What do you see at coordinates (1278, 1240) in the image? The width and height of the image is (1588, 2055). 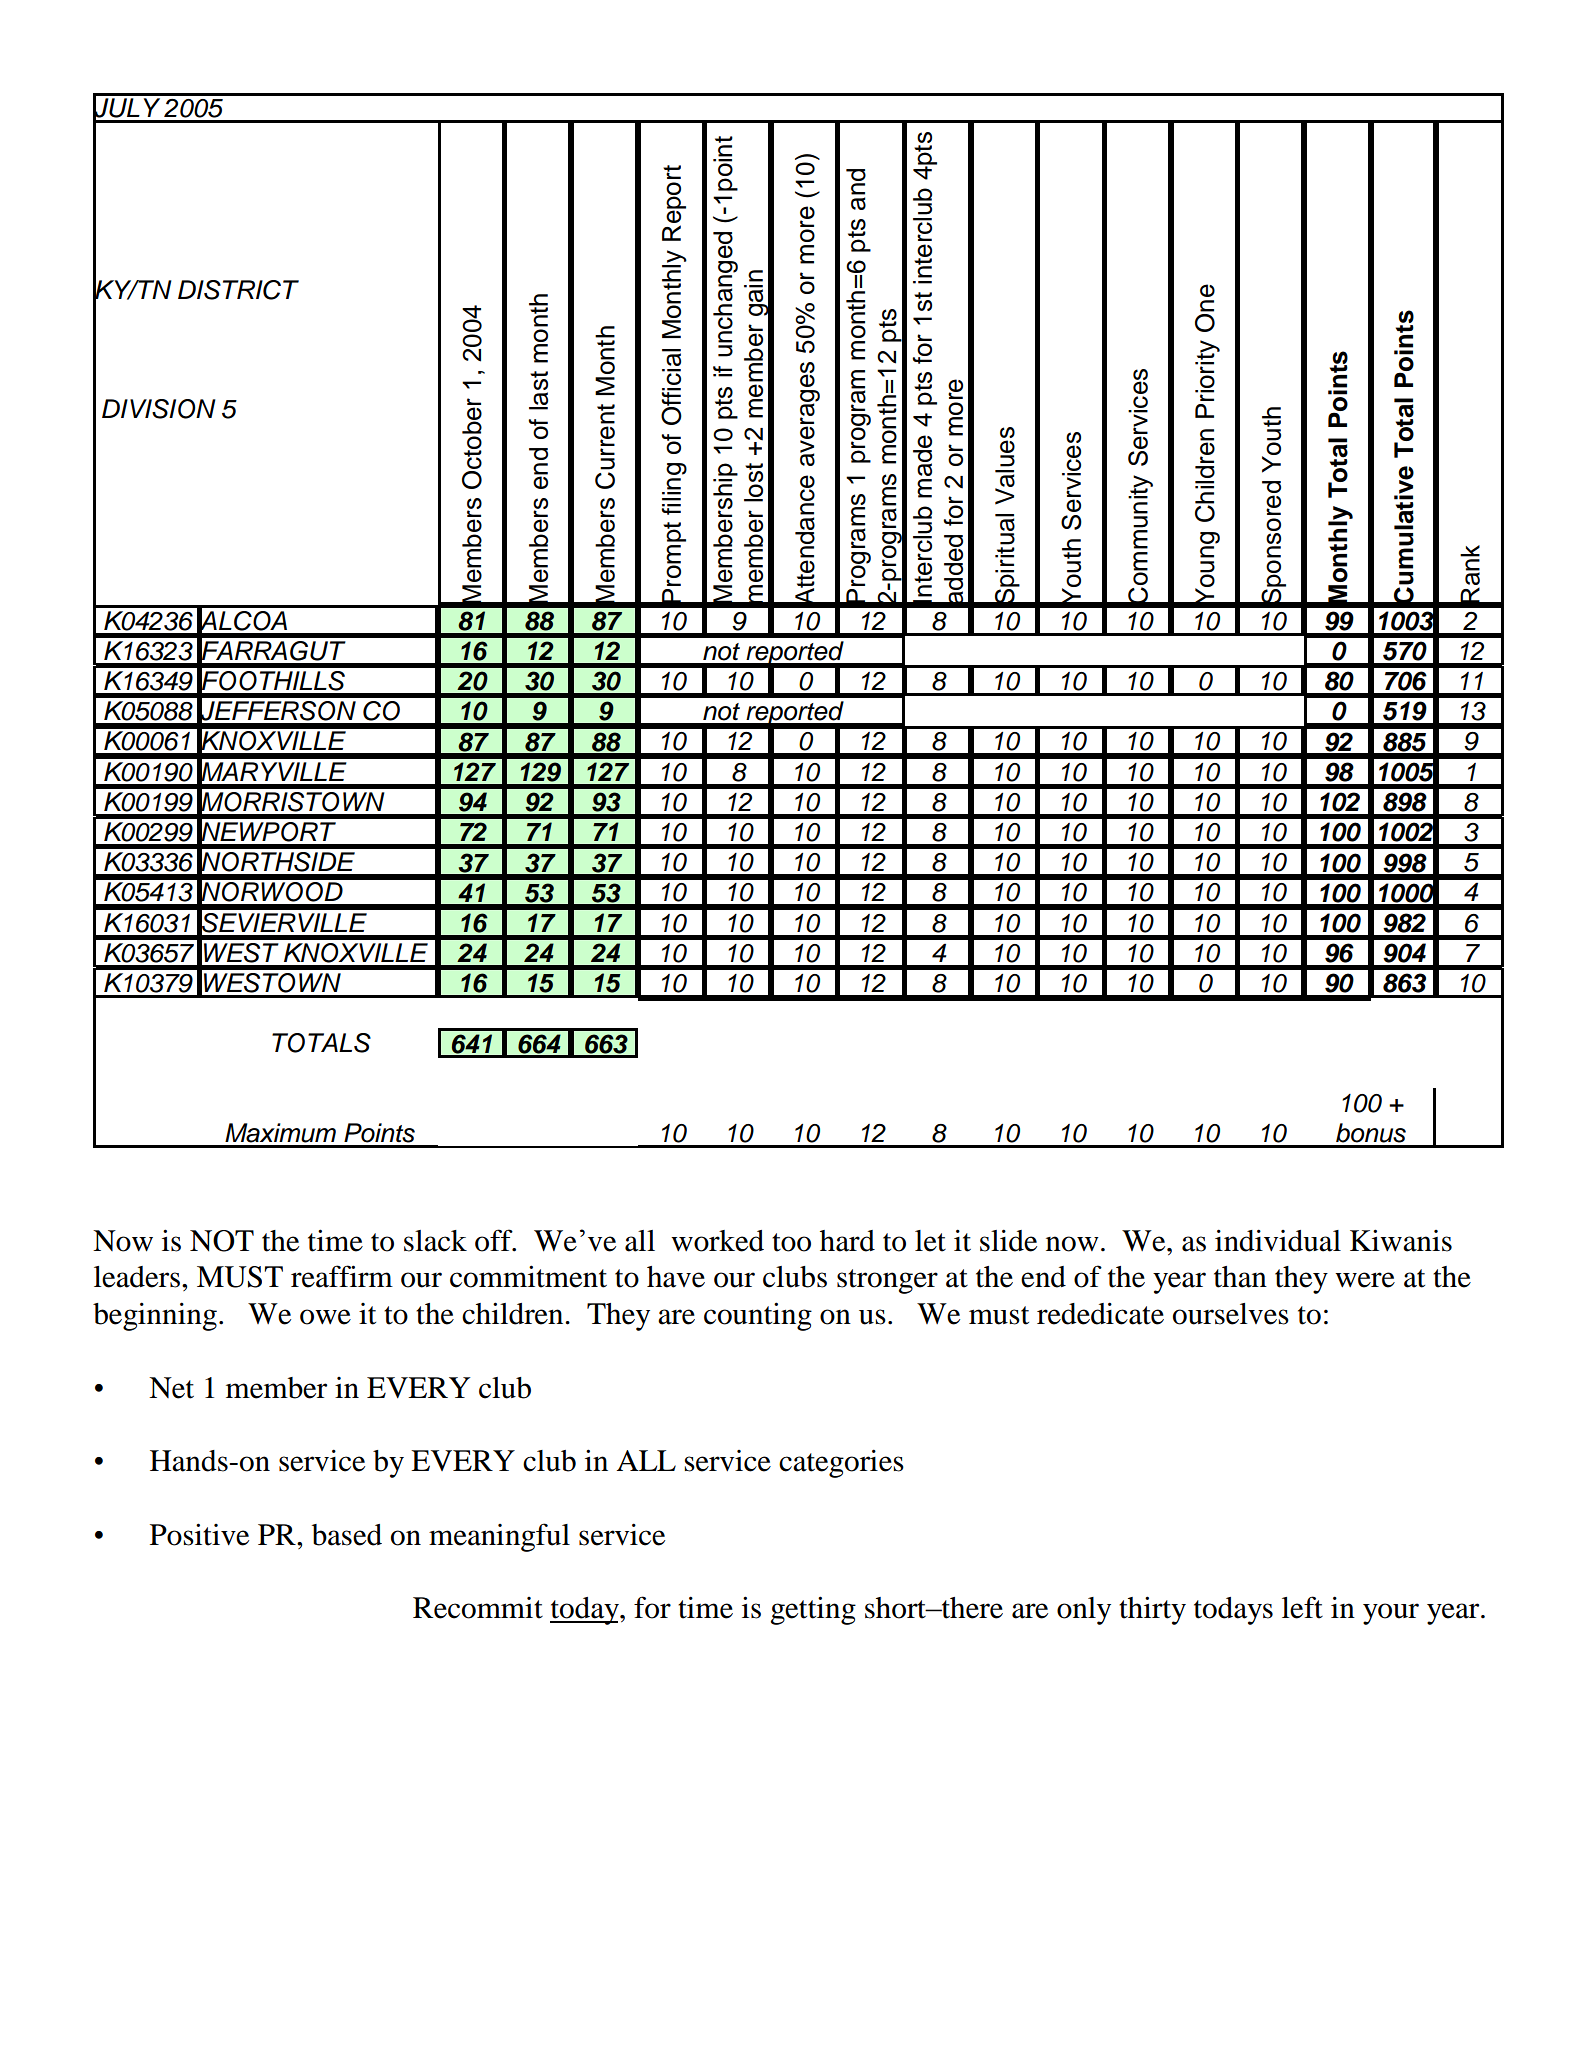 I see `individual` at bounding box center [1278, 1240].
